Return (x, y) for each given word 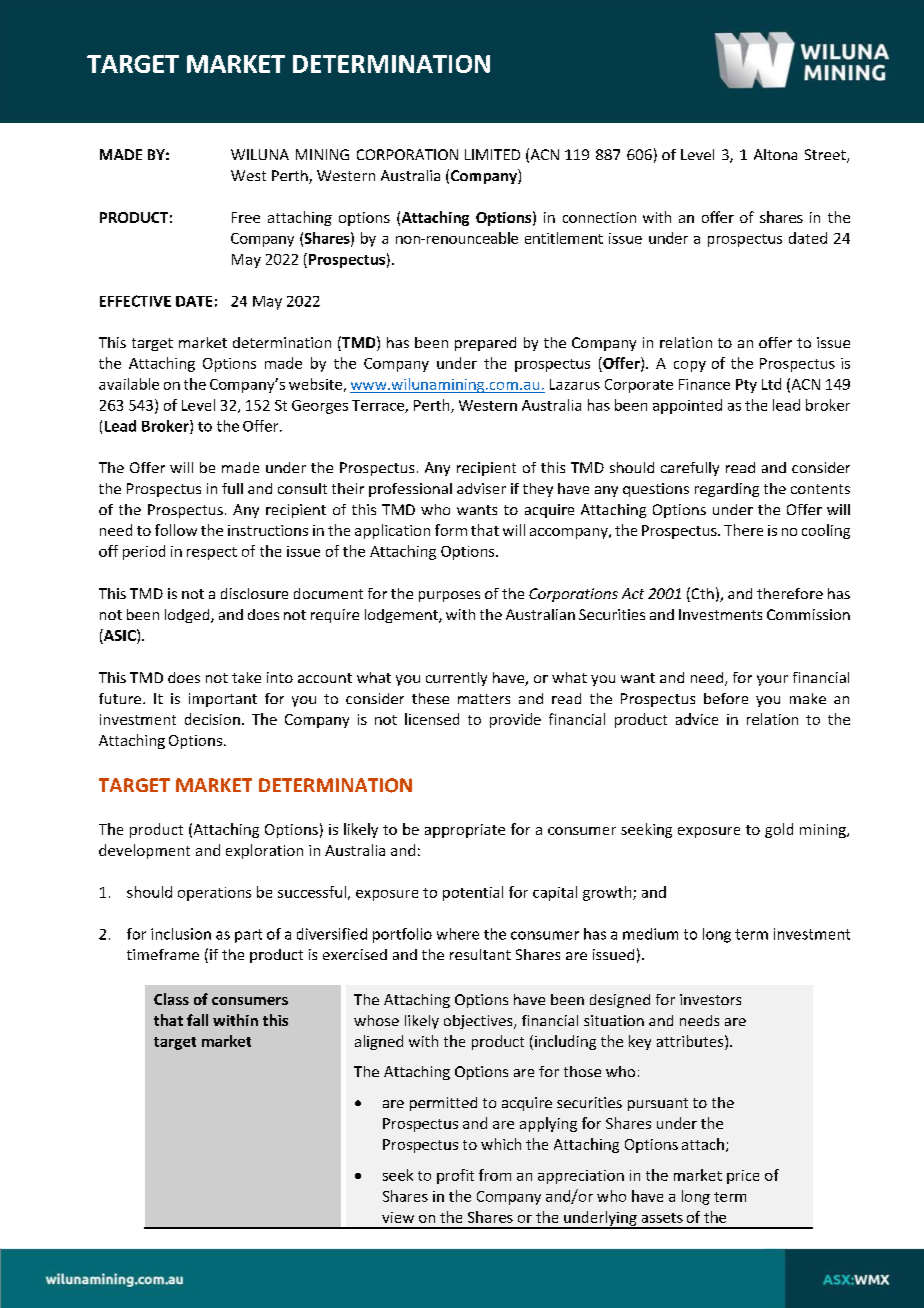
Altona (775, 154)
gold (779, 830)
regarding (727, 490)
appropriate (465, 831)
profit (455, 1176)
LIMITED (492, 154)
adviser (481, 488)
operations (214, 894)
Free (246, 217)
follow (176, 530)
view (398, 1217)
